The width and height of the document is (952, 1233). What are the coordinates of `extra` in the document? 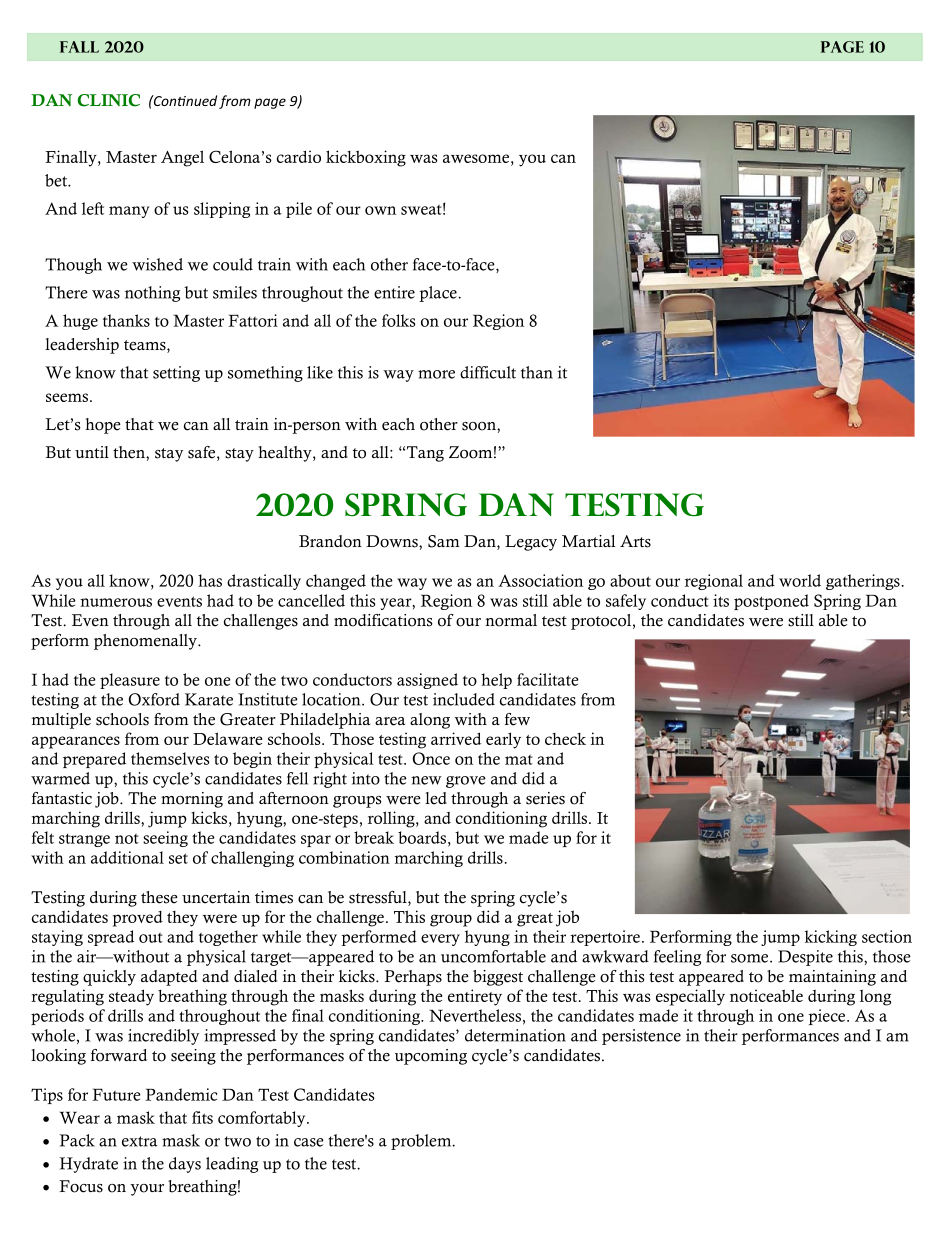 It's located at (140, 1141).
